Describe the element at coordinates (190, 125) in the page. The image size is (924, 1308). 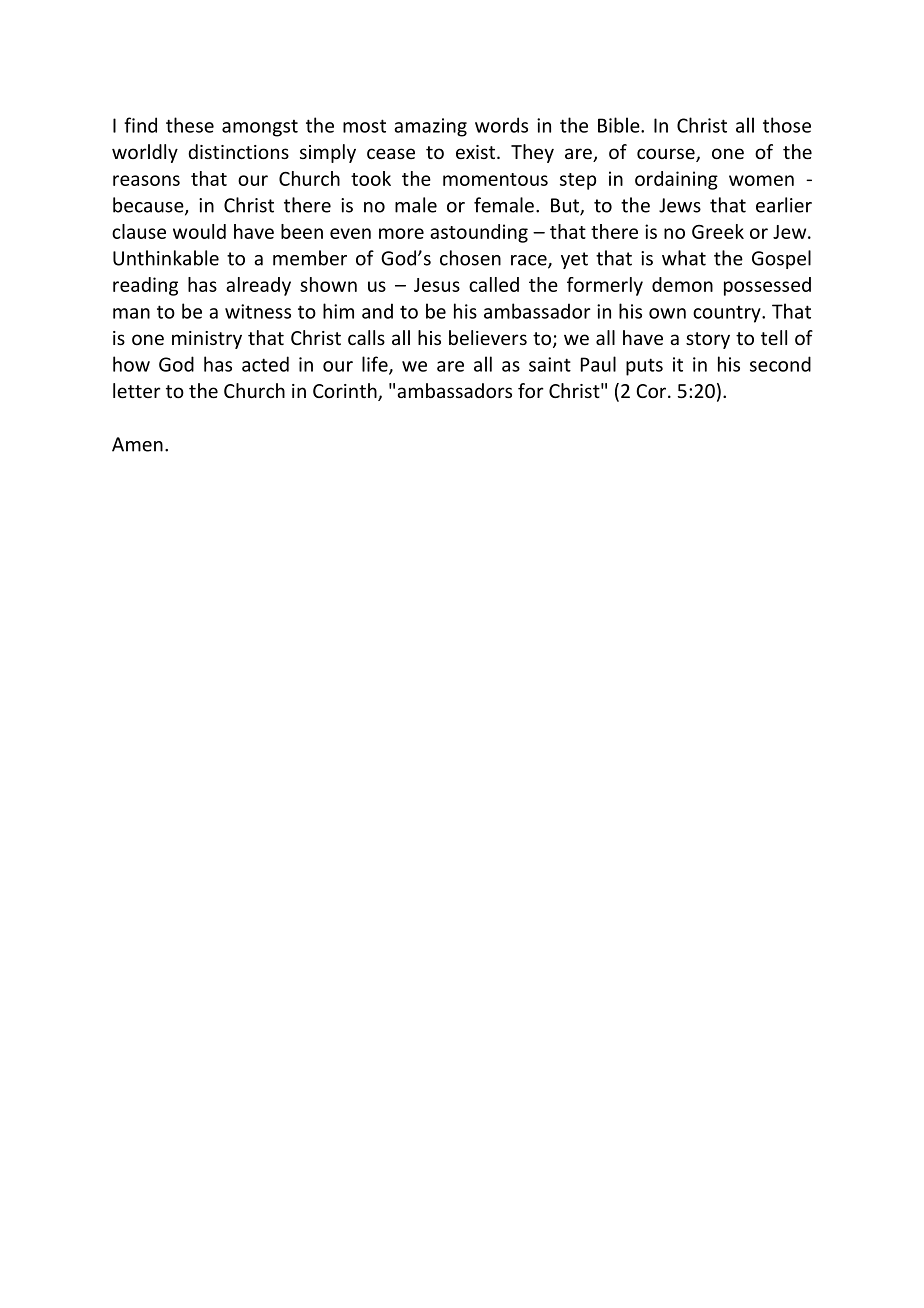
I see `these` at that location.
